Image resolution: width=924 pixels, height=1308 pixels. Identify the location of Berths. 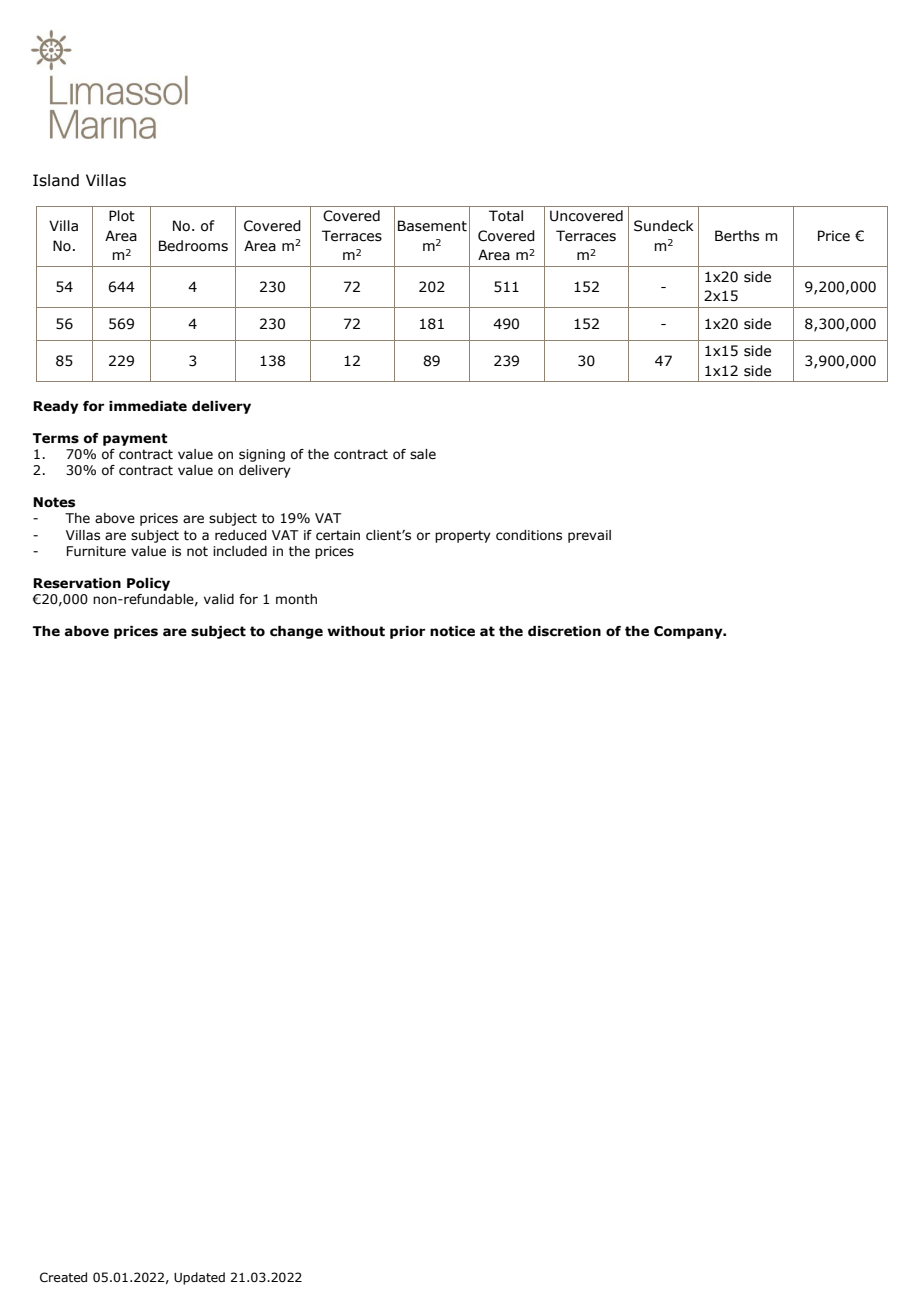
(737, 236).
